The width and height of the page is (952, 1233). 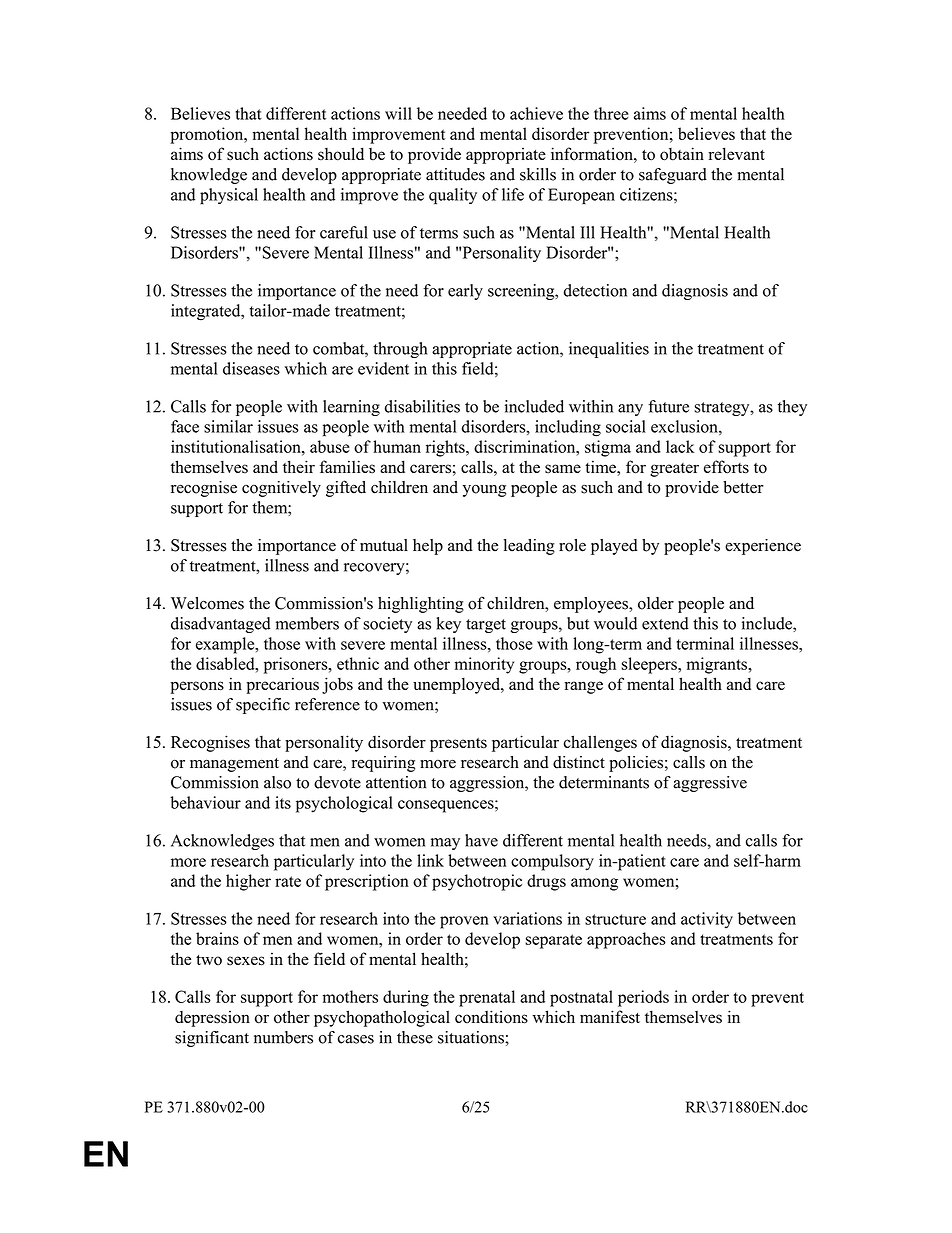 What do you see at coordinates (529, 547) in the page?
I see `leading` at bounding box center [529, 547].
